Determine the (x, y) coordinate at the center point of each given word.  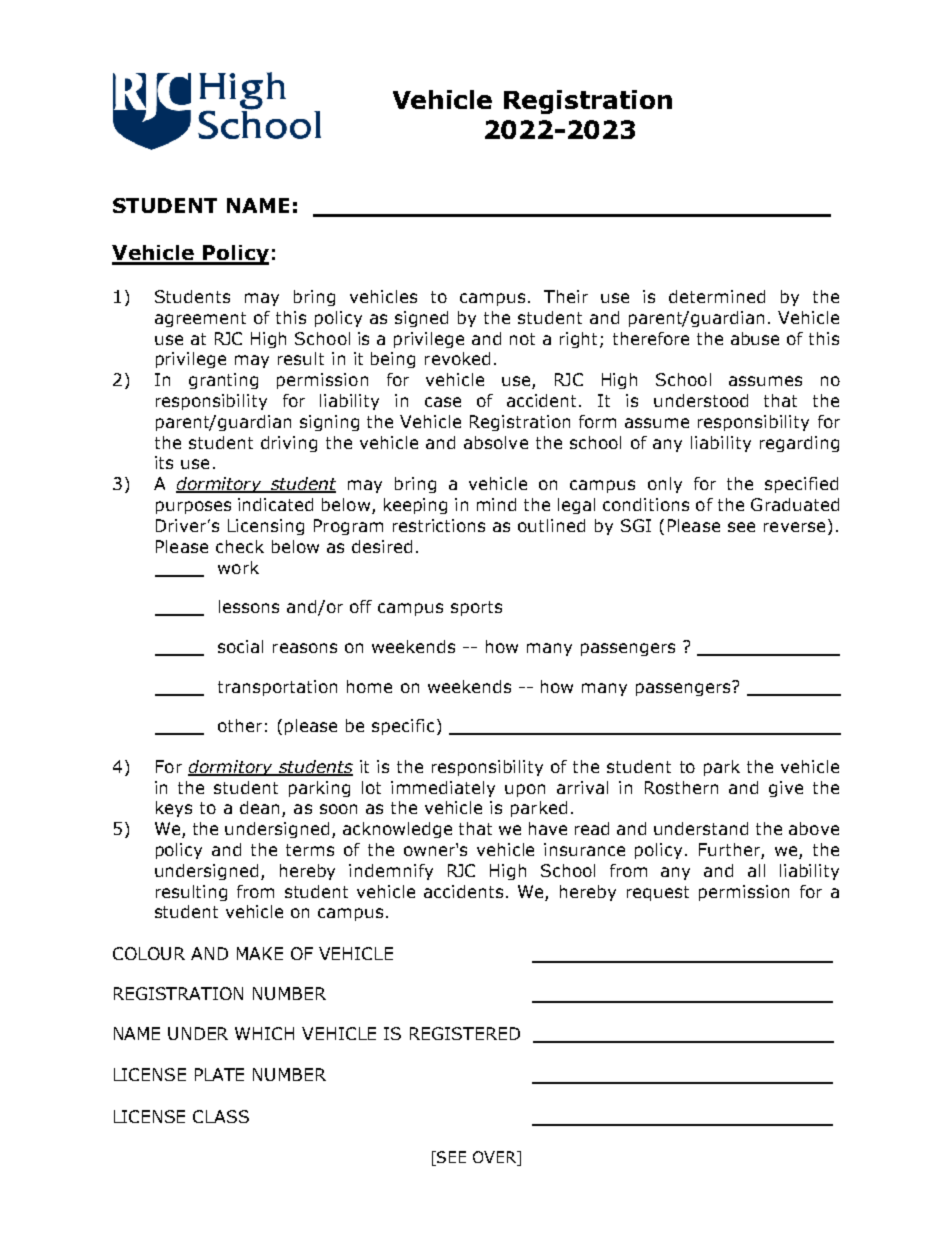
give (786, 789)
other (240, 725)
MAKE (260, 953)
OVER (496, 1158)
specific (403, 727)
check (240, 546)
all (756, 870)
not (522, 339)
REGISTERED (465, 1033)
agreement (200, 319)
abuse (755, 338)
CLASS (221, 1116)
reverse (794, 527)
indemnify (391, 872)
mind (496, 504)
